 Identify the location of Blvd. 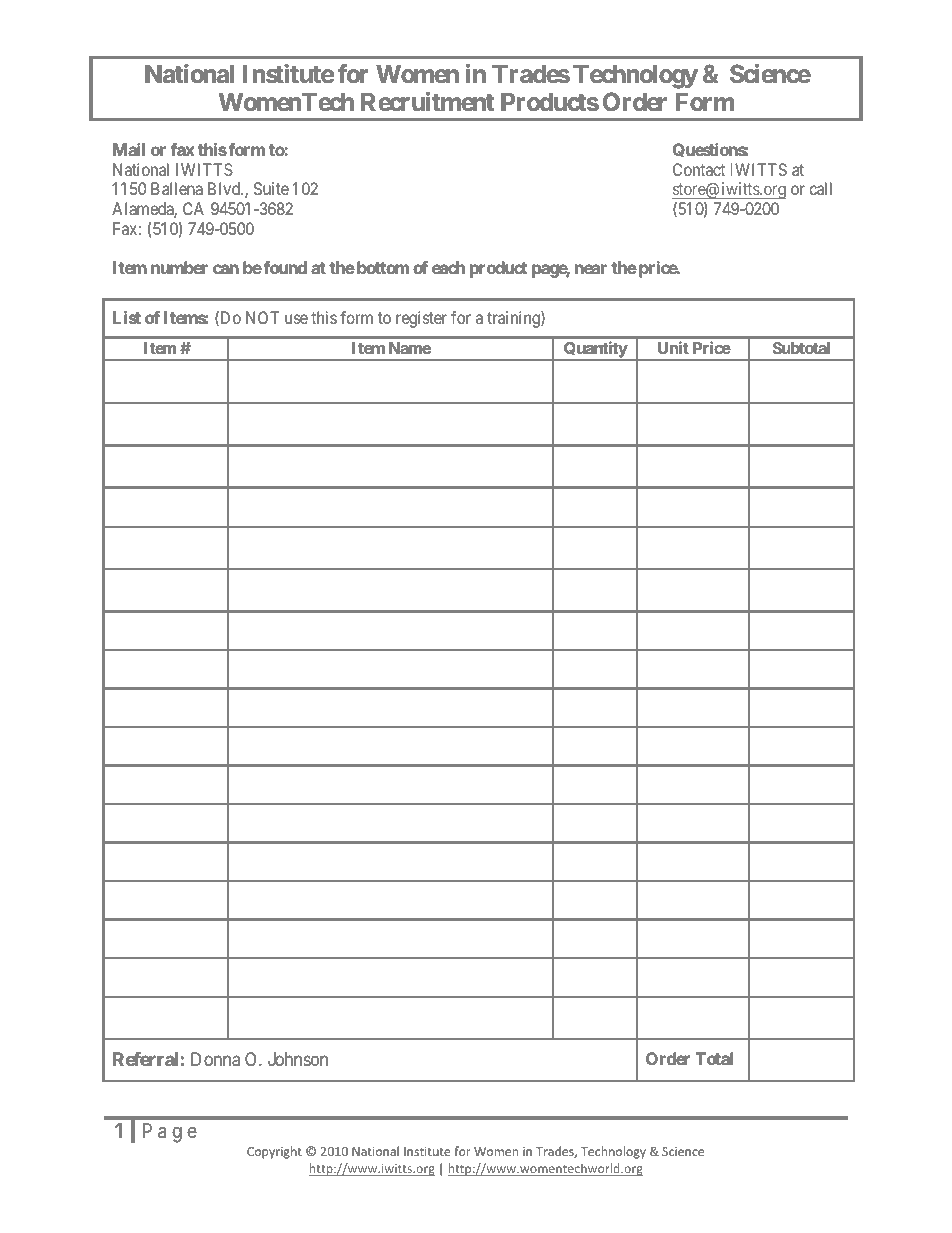
(225, 188).
